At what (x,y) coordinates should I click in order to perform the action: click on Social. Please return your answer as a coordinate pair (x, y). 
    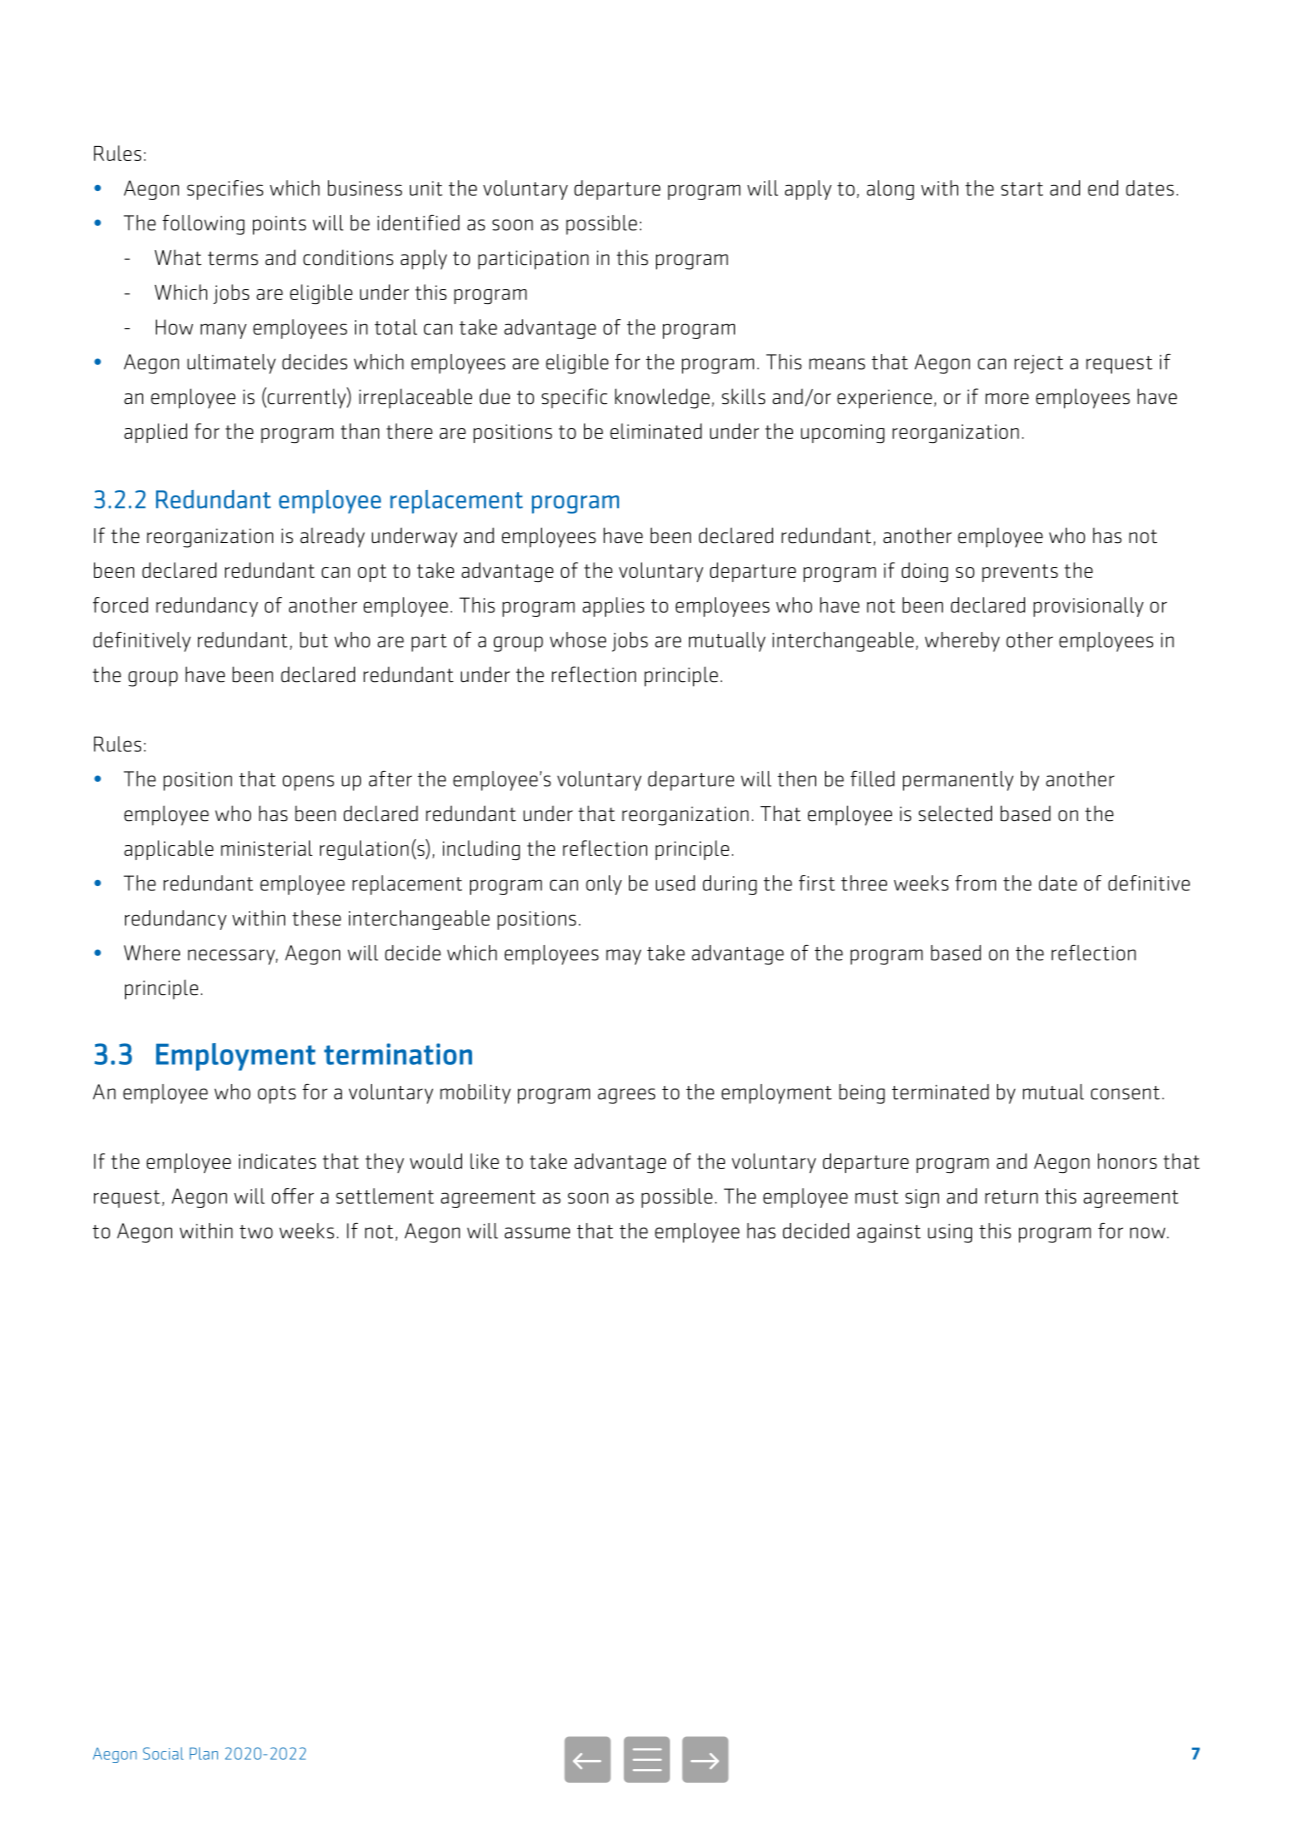
    Looking at the image, I should click on (163, 1753).
